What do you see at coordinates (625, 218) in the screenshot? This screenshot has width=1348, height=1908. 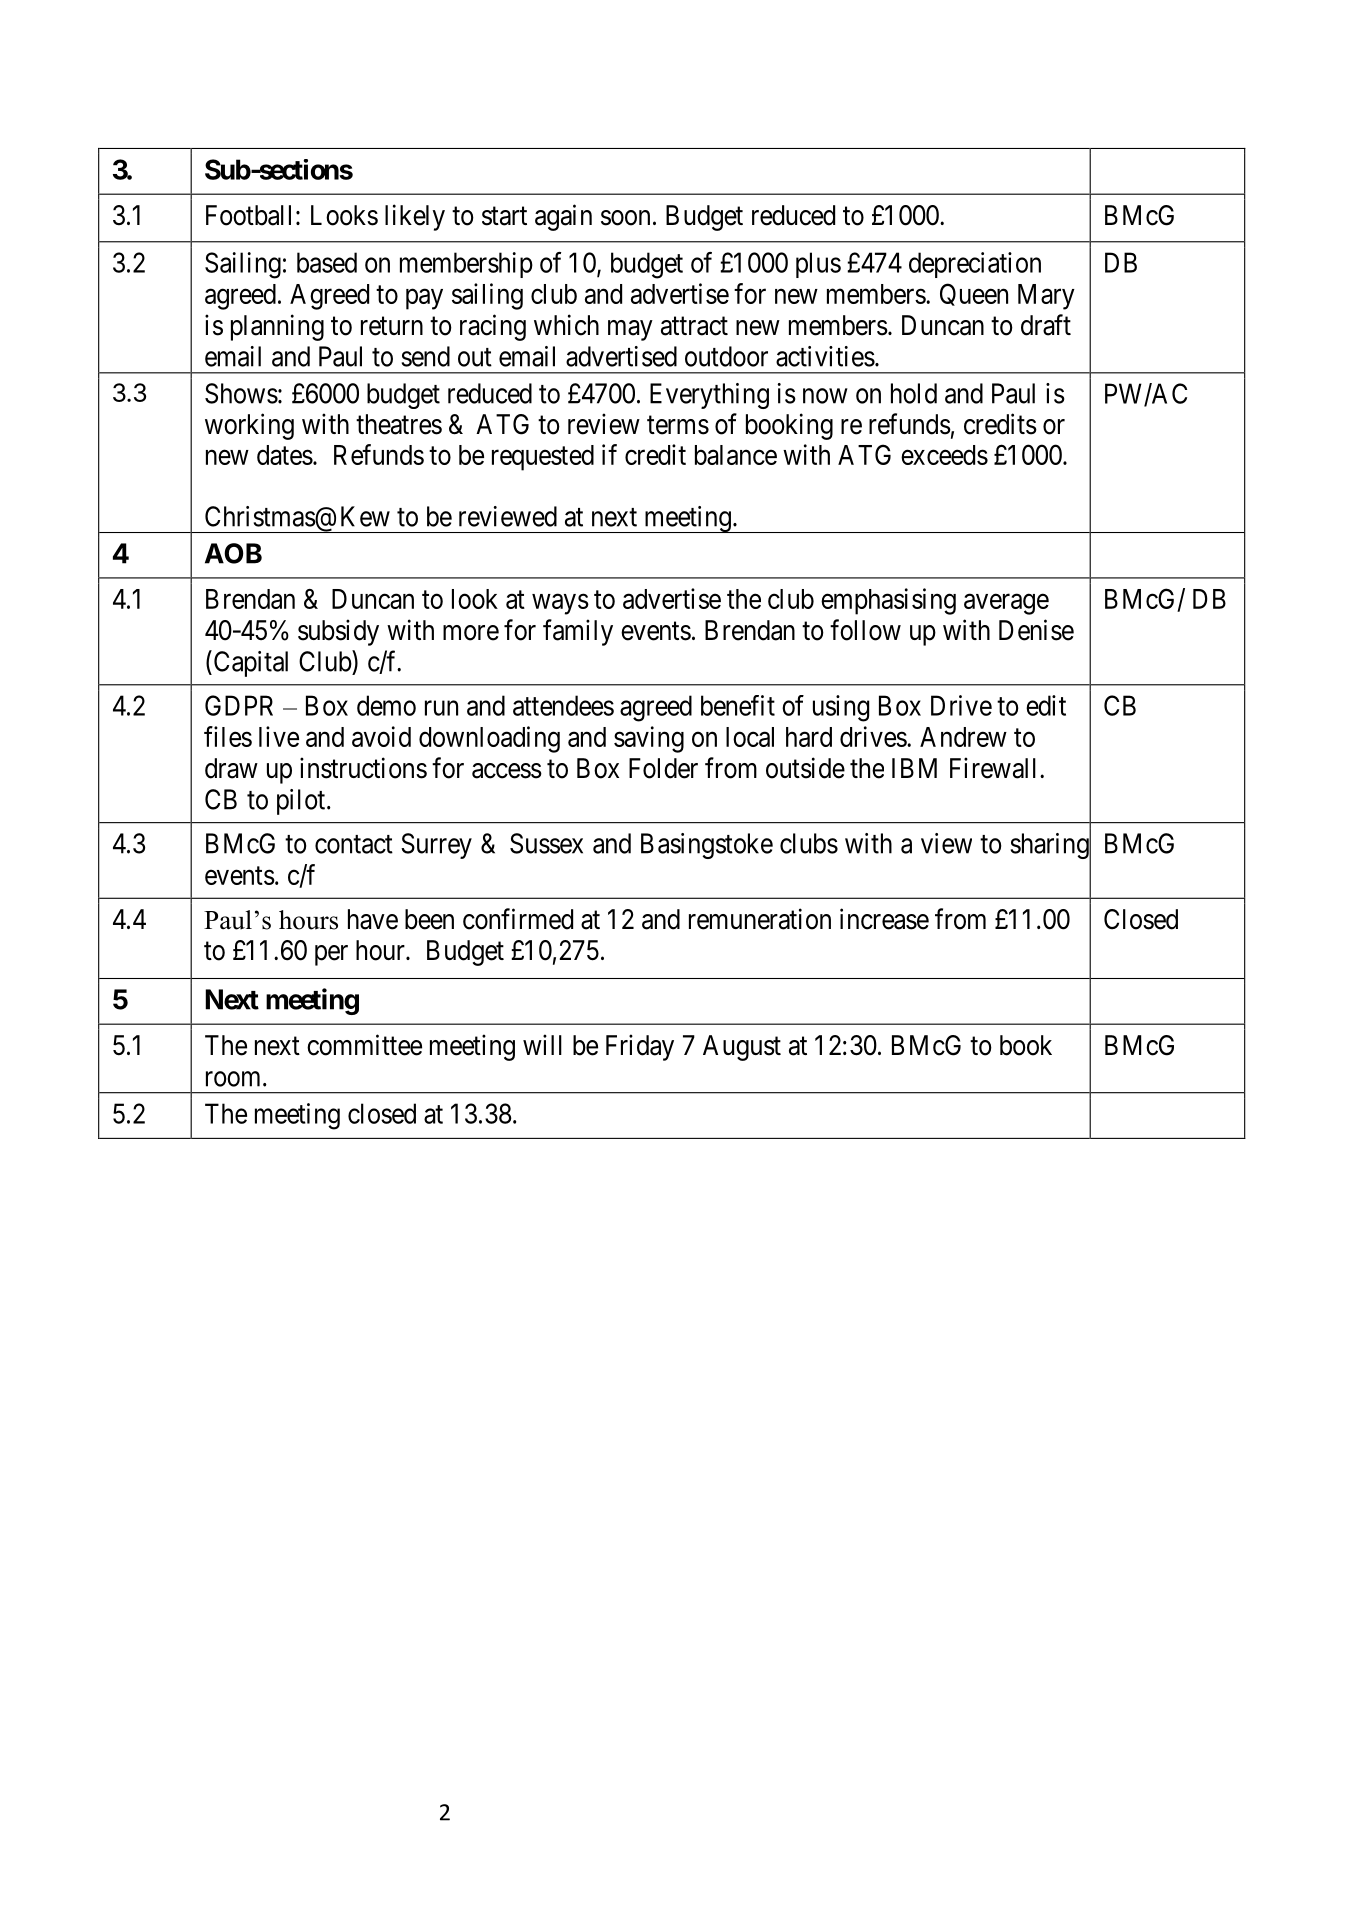 I see `soon` at bounding box center [625, 218].
